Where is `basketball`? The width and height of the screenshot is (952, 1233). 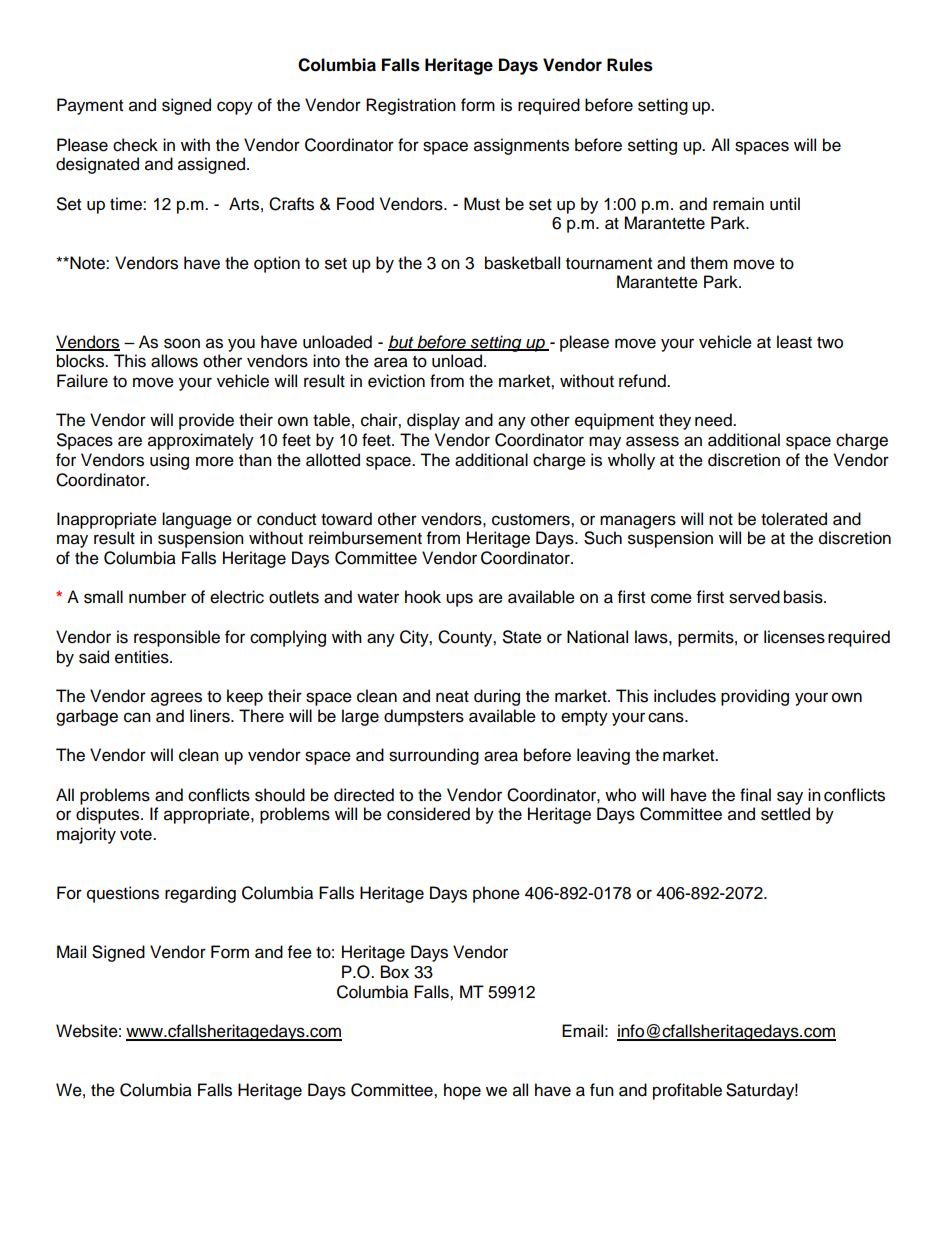
basketball is located at coordinates (522, 263).
